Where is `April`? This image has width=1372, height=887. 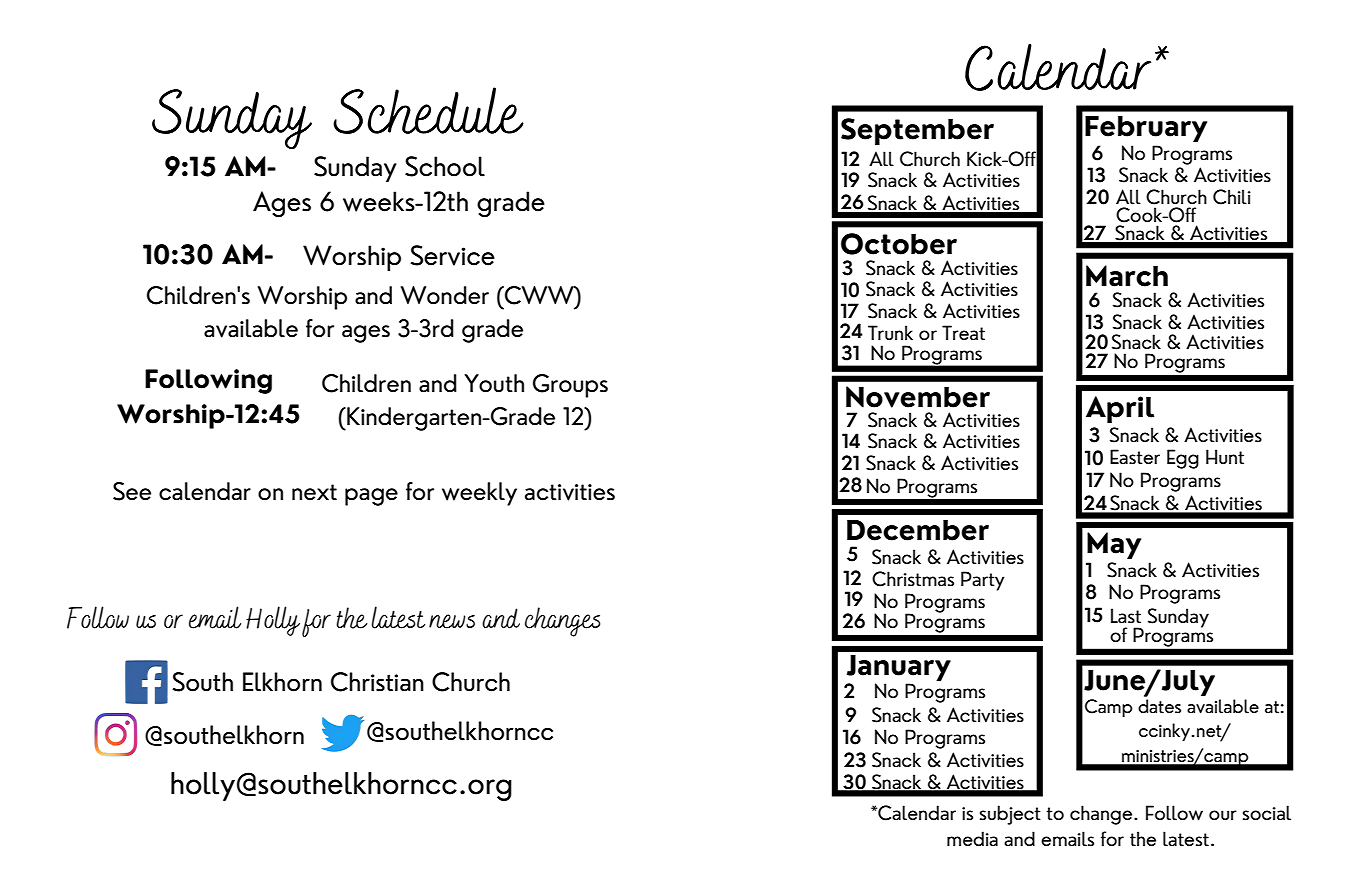
April is located at coordinates (1120, 409).
